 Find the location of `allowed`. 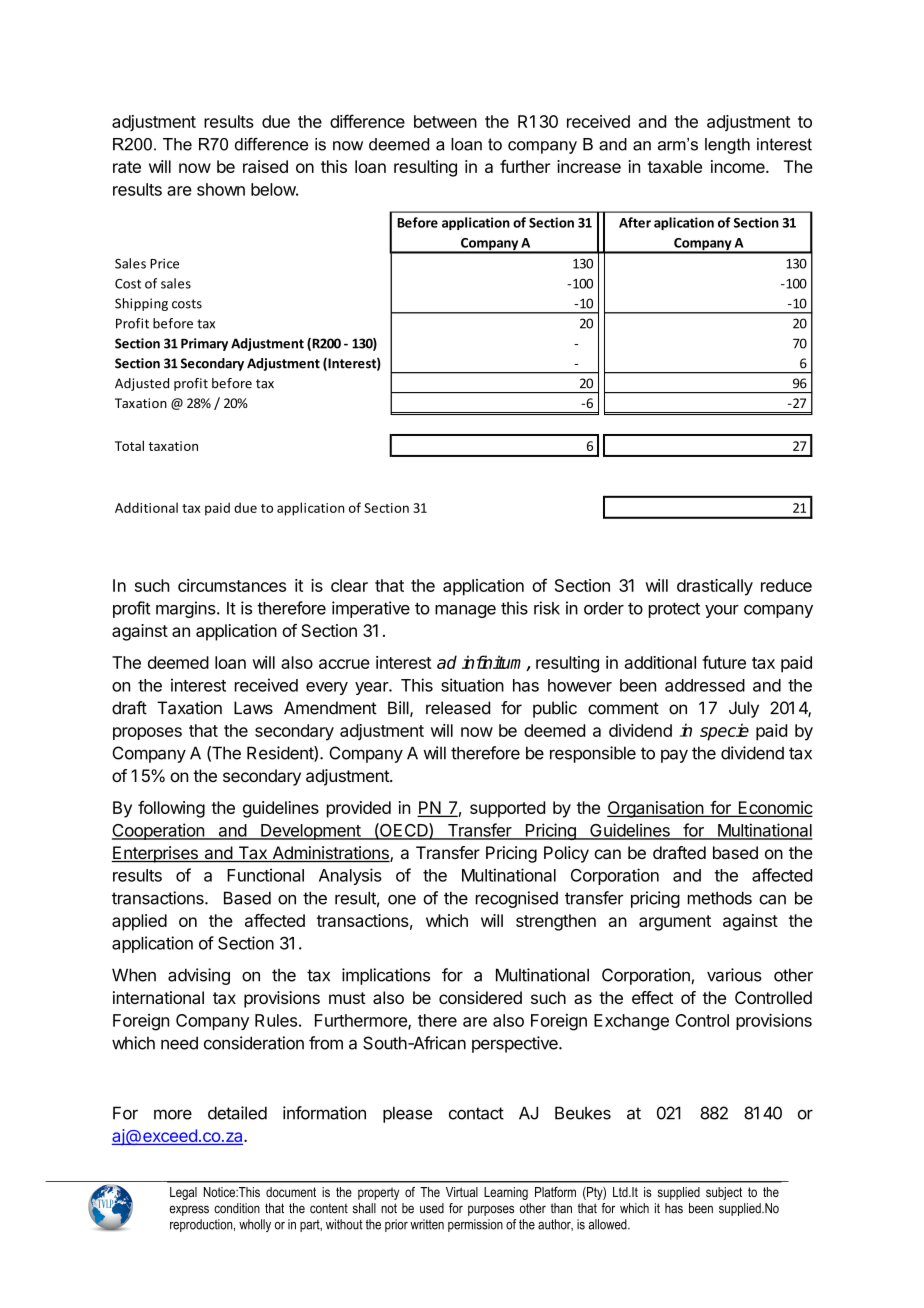

allowed is located at coordinates (608, 1224).
